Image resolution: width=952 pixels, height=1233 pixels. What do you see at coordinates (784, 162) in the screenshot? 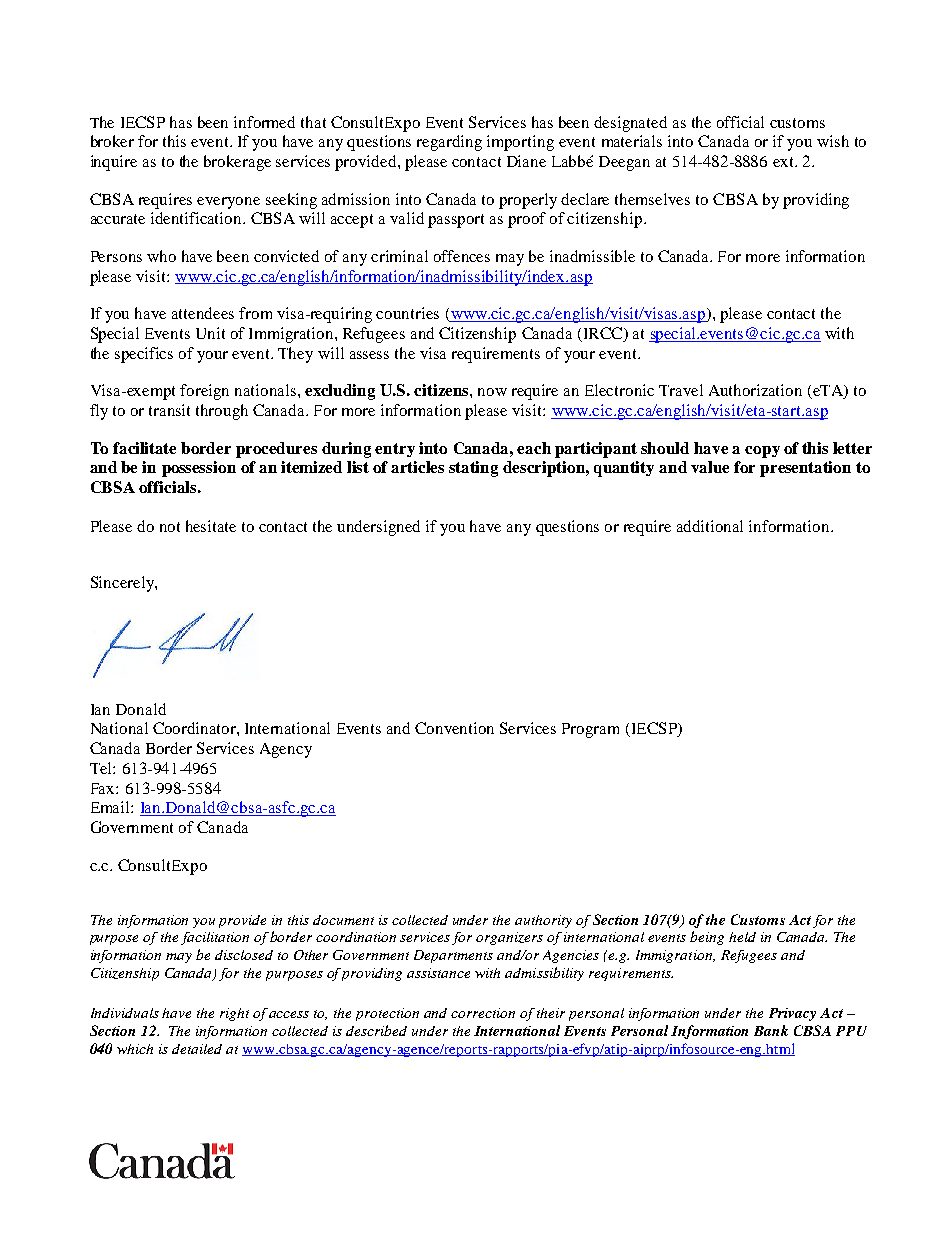
I see `ext` at bounding box center [784, 162].
